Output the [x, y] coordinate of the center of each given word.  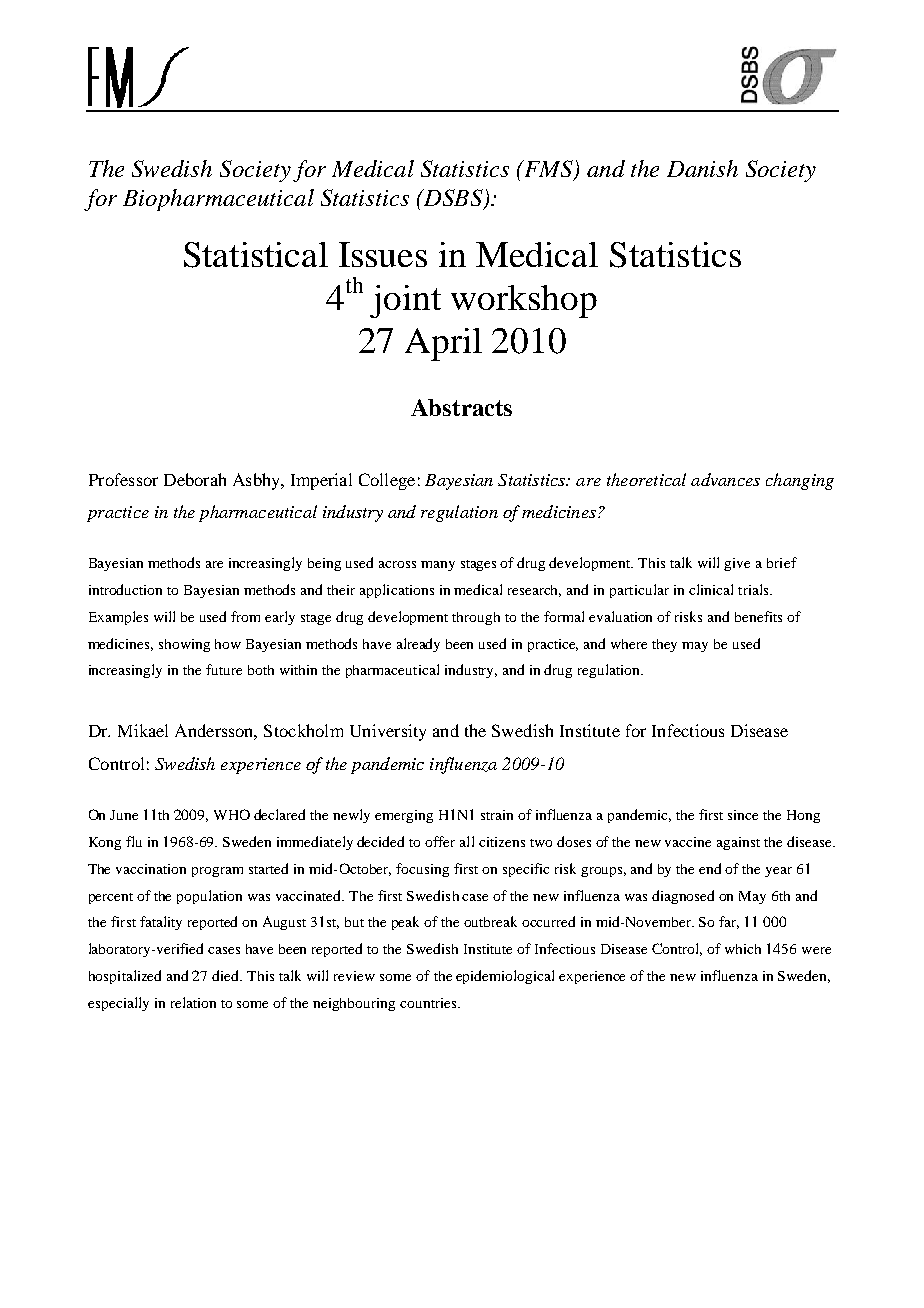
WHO [232, 814]
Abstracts [461, 407]
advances [725, 479]
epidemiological [505, 977]
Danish [702, 168]
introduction [125, 589]
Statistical [256, 255]
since [743, 815]
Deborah [195, 479]
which [743, 949]
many [438, 566]
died [227, 975]
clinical [711, 589]
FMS [548, 170]
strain [497, 815]
